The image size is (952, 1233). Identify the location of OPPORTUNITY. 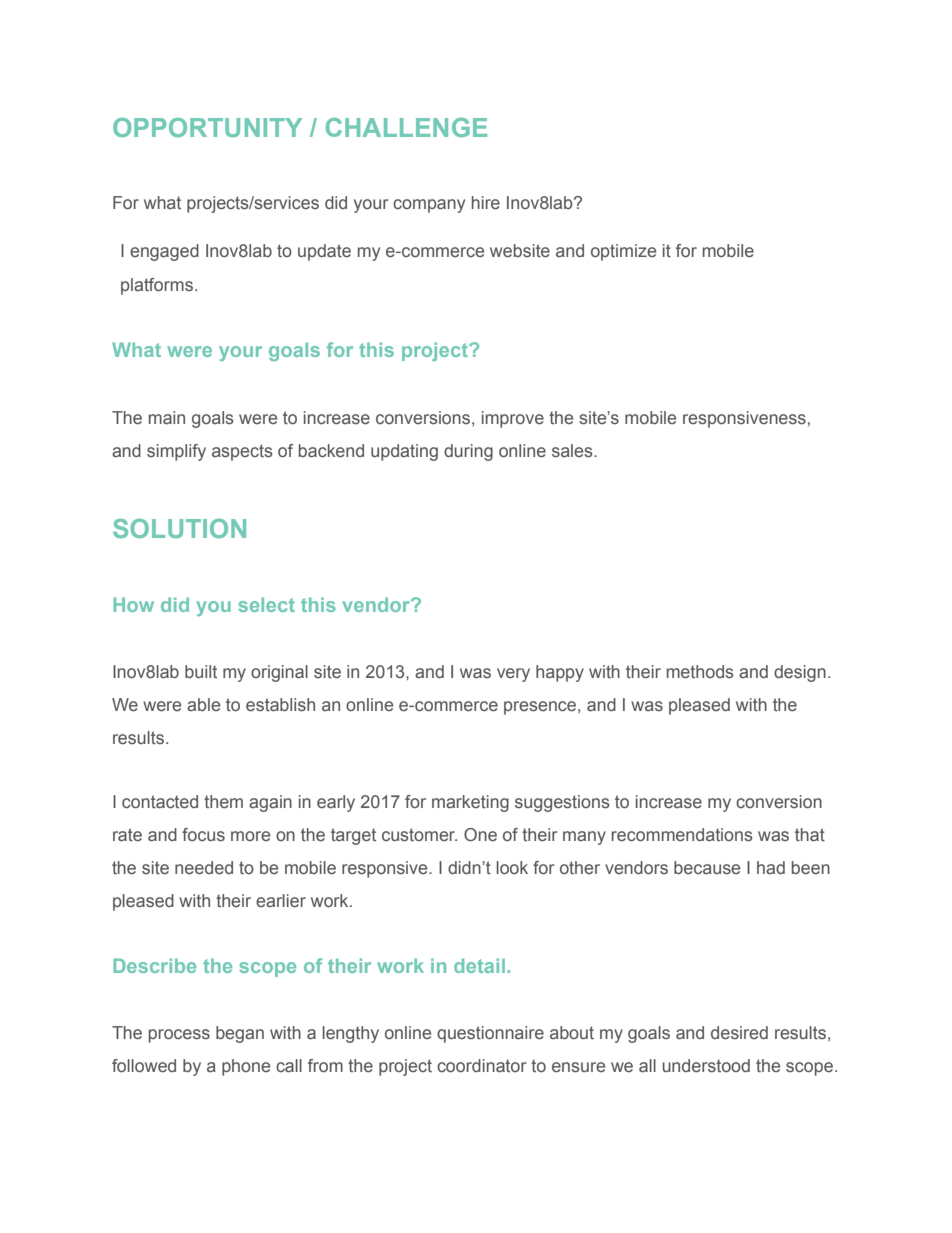
(207, 127).
